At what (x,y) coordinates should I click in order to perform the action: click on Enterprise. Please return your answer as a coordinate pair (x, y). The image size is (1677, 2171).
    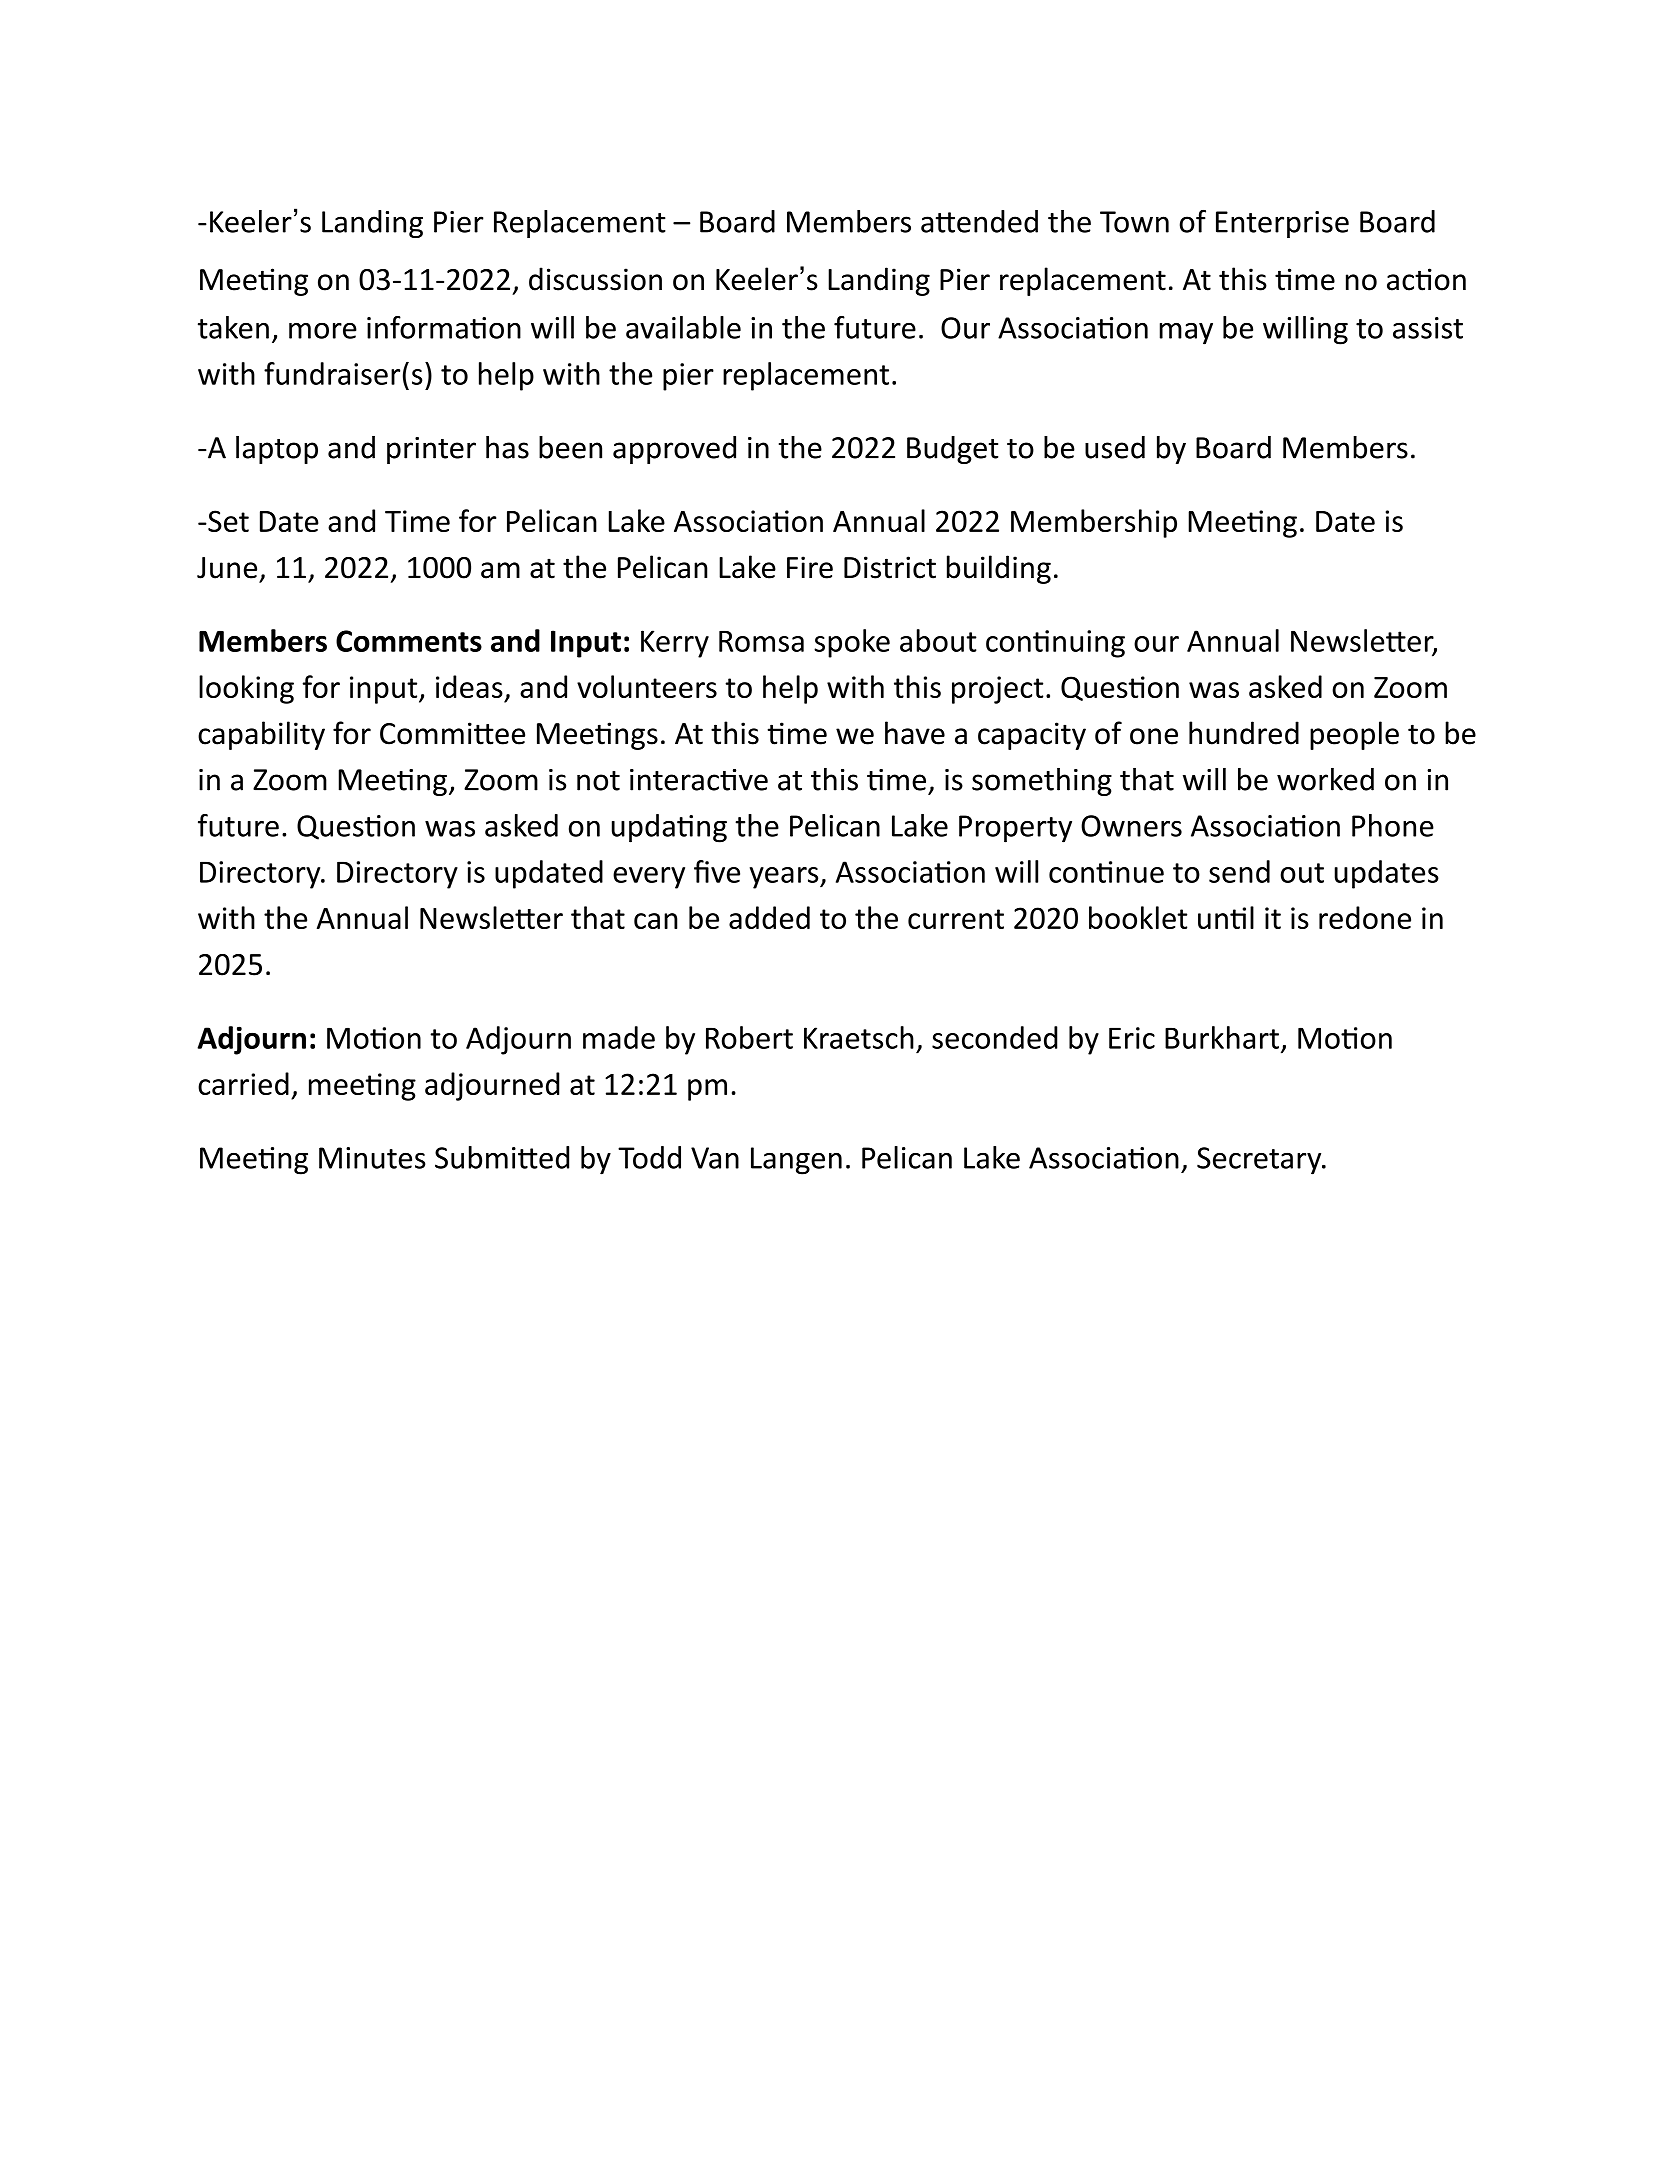
    Looking at the image, I should click on (1282, 224).
